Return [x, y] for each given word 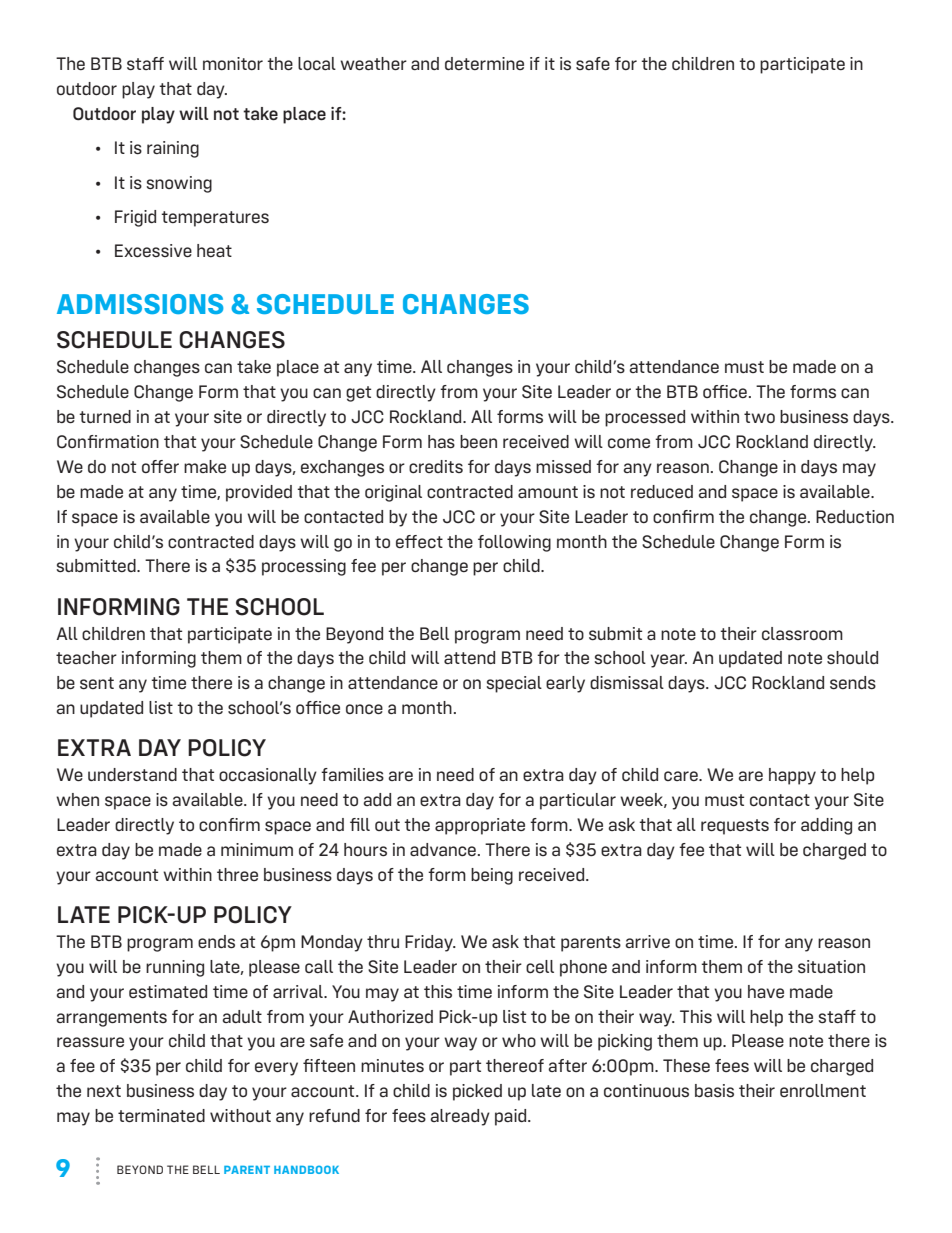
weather [373, 63]
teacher [86, 657]
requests [735, 827]
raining [173, 149]
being [492, 876]
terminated [161, 1115]
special [514, 684]
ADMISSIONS [140, 304]
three [237, 874]
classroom [802, 633]
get [358, 394]
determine [484, 63]
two [759, 417]
